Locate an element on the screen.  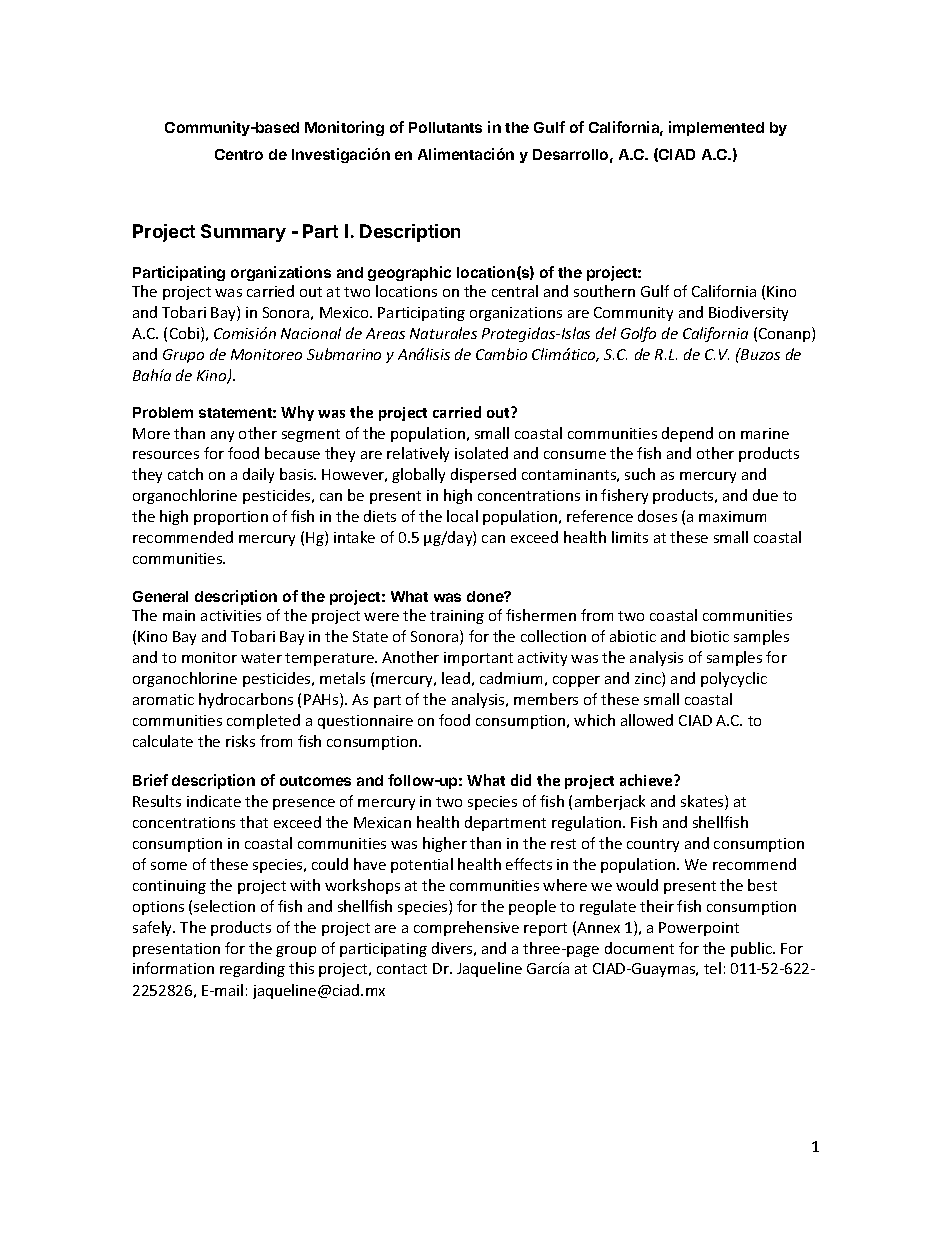
implemented is located at coordinates (716, 128).
